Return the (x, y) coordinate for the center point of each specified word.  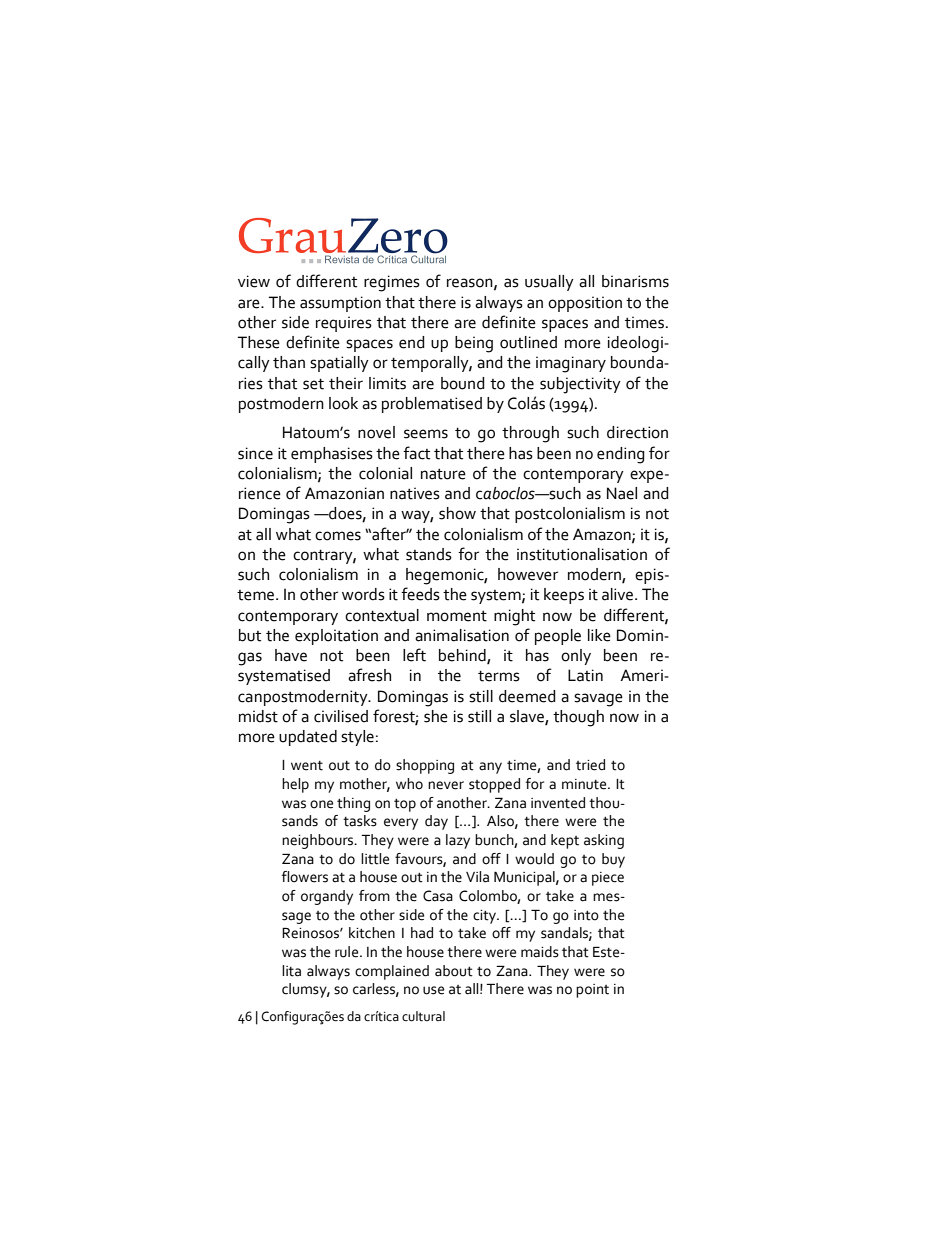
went (307, 766)
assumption (340, 304)
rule (348, 952)
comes (338, 536)
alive (619, 594)
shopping (425, 766)
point (592, 991)
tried (590, 765)
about (454, 971)
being (474, 344)
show (457, 513)
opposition (585, 304)
